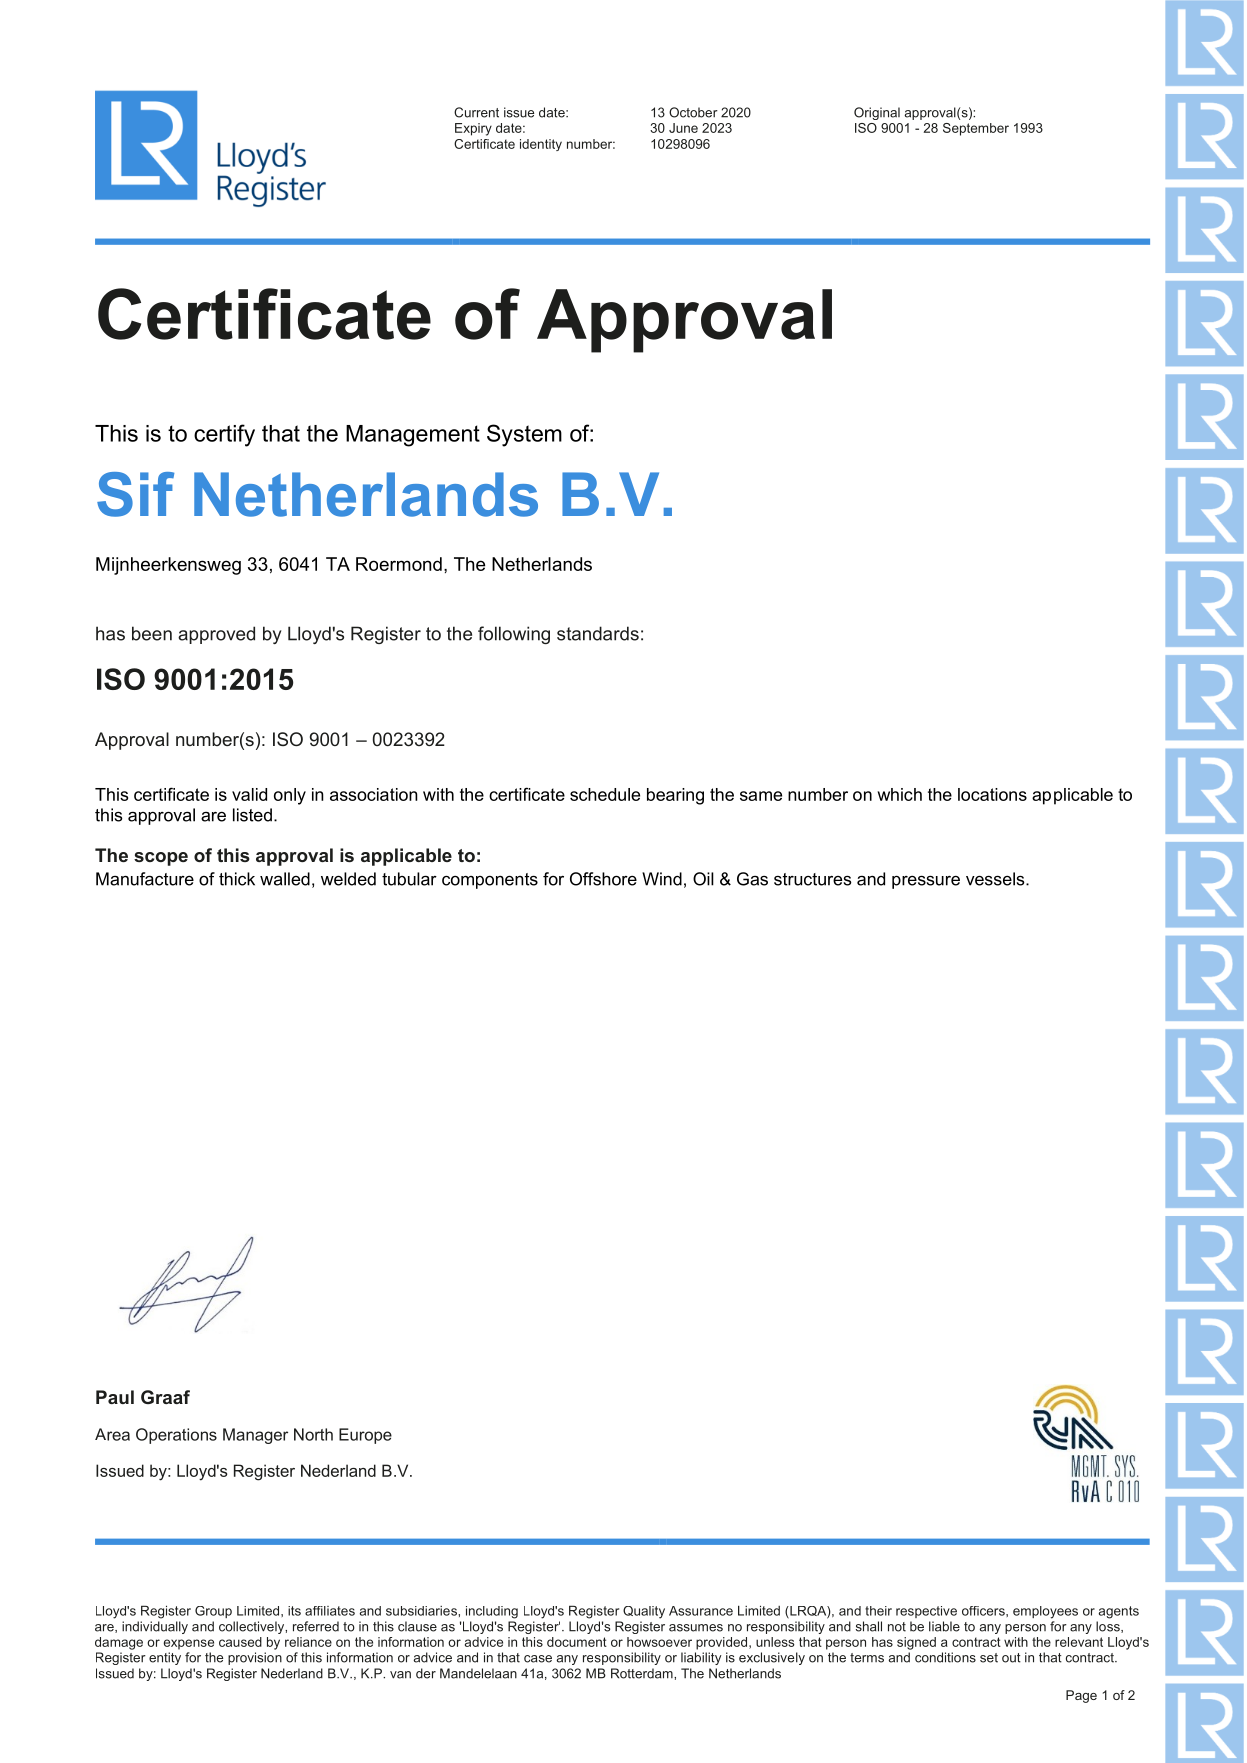 This page has height=1763, width=1247. I want to click on locations, so click(992, 794).
